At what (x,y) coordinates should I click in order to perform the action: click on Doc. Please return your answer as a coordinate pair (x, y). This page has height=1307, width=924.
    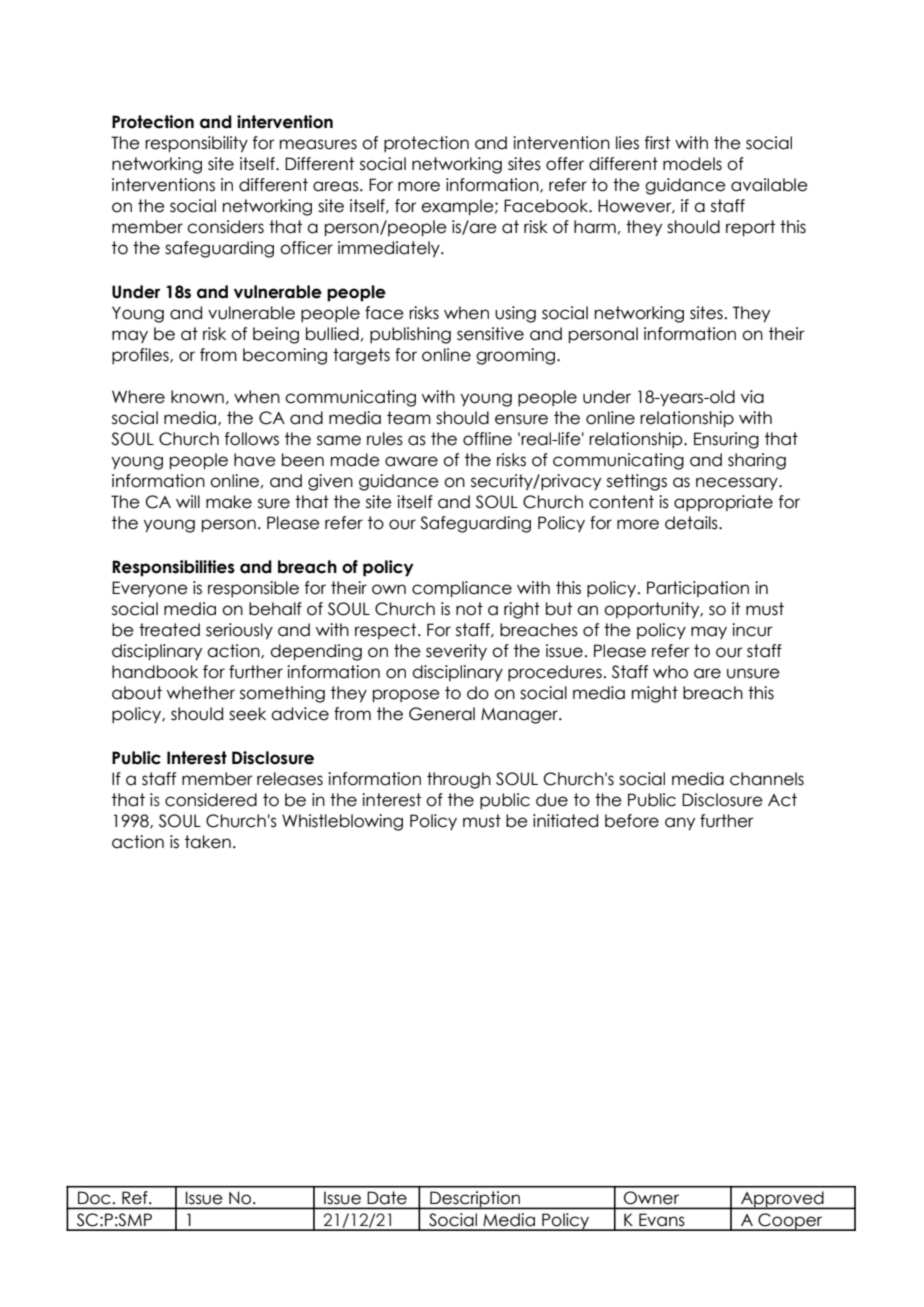
    Looking at the image, I should click on (94, 1198).
